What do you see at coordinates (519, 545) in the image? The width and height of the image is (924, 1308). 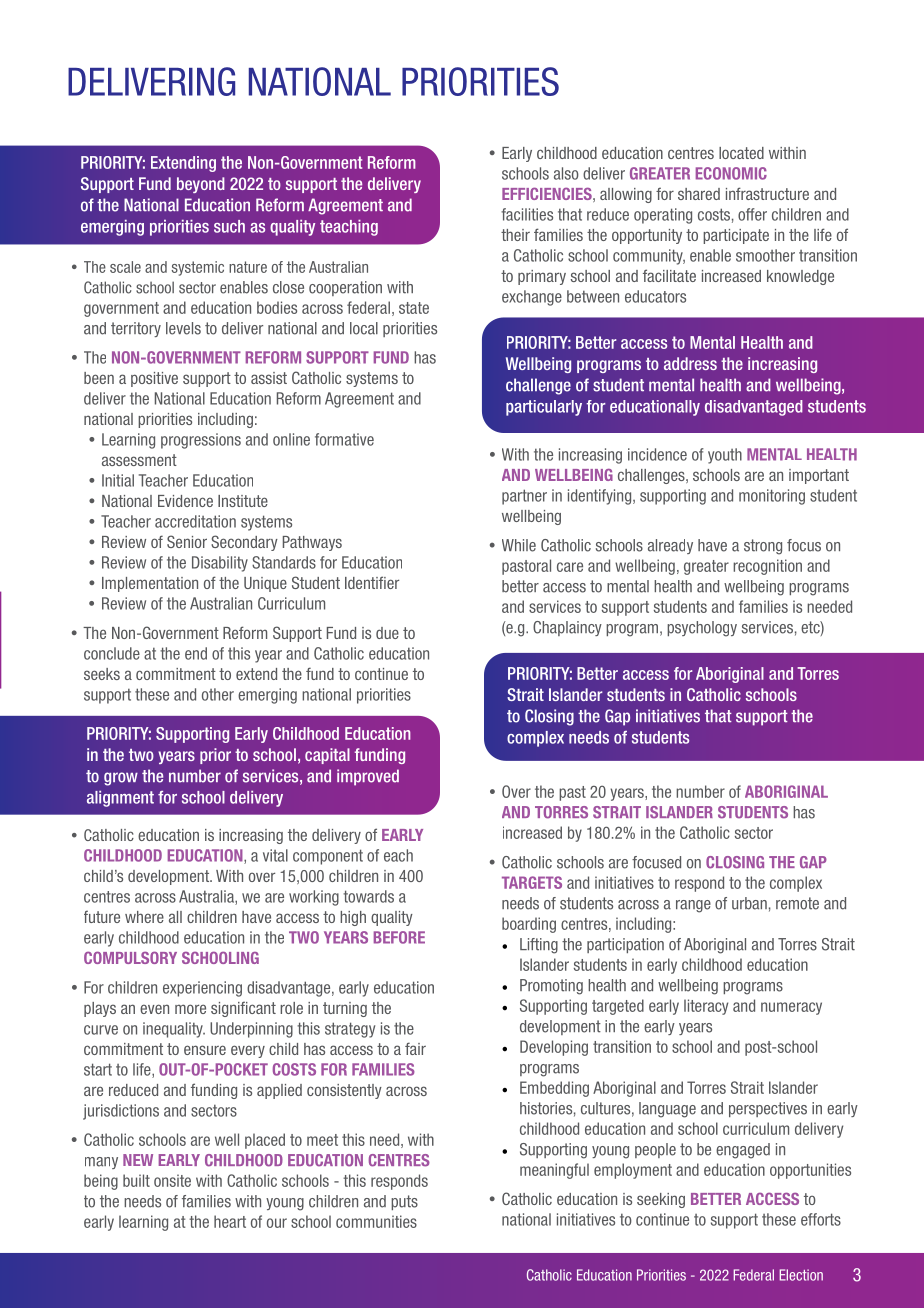 I see `While` at bounding box center [519, 545].
